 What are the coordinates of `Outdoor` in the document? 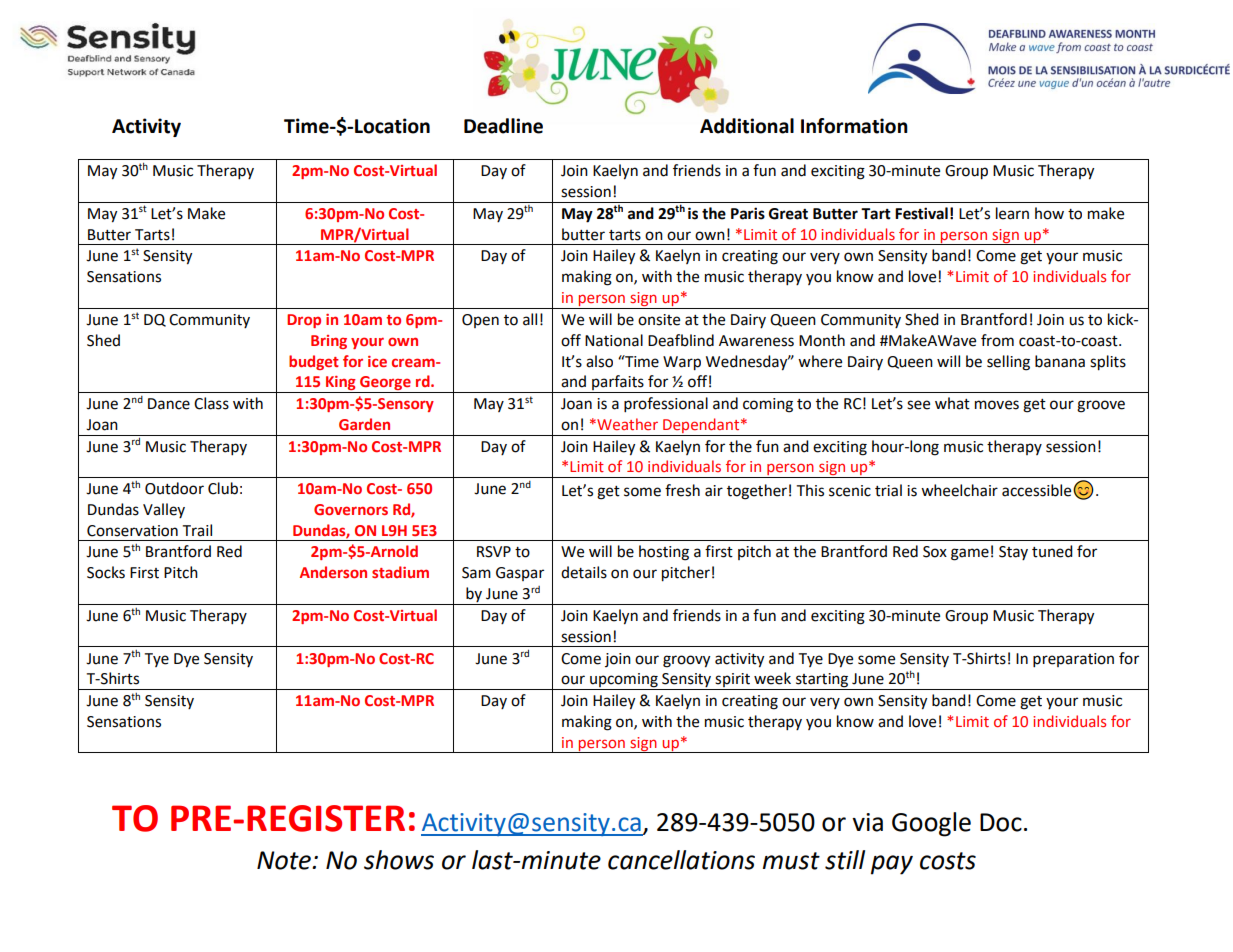 It's located at (174, 488).
